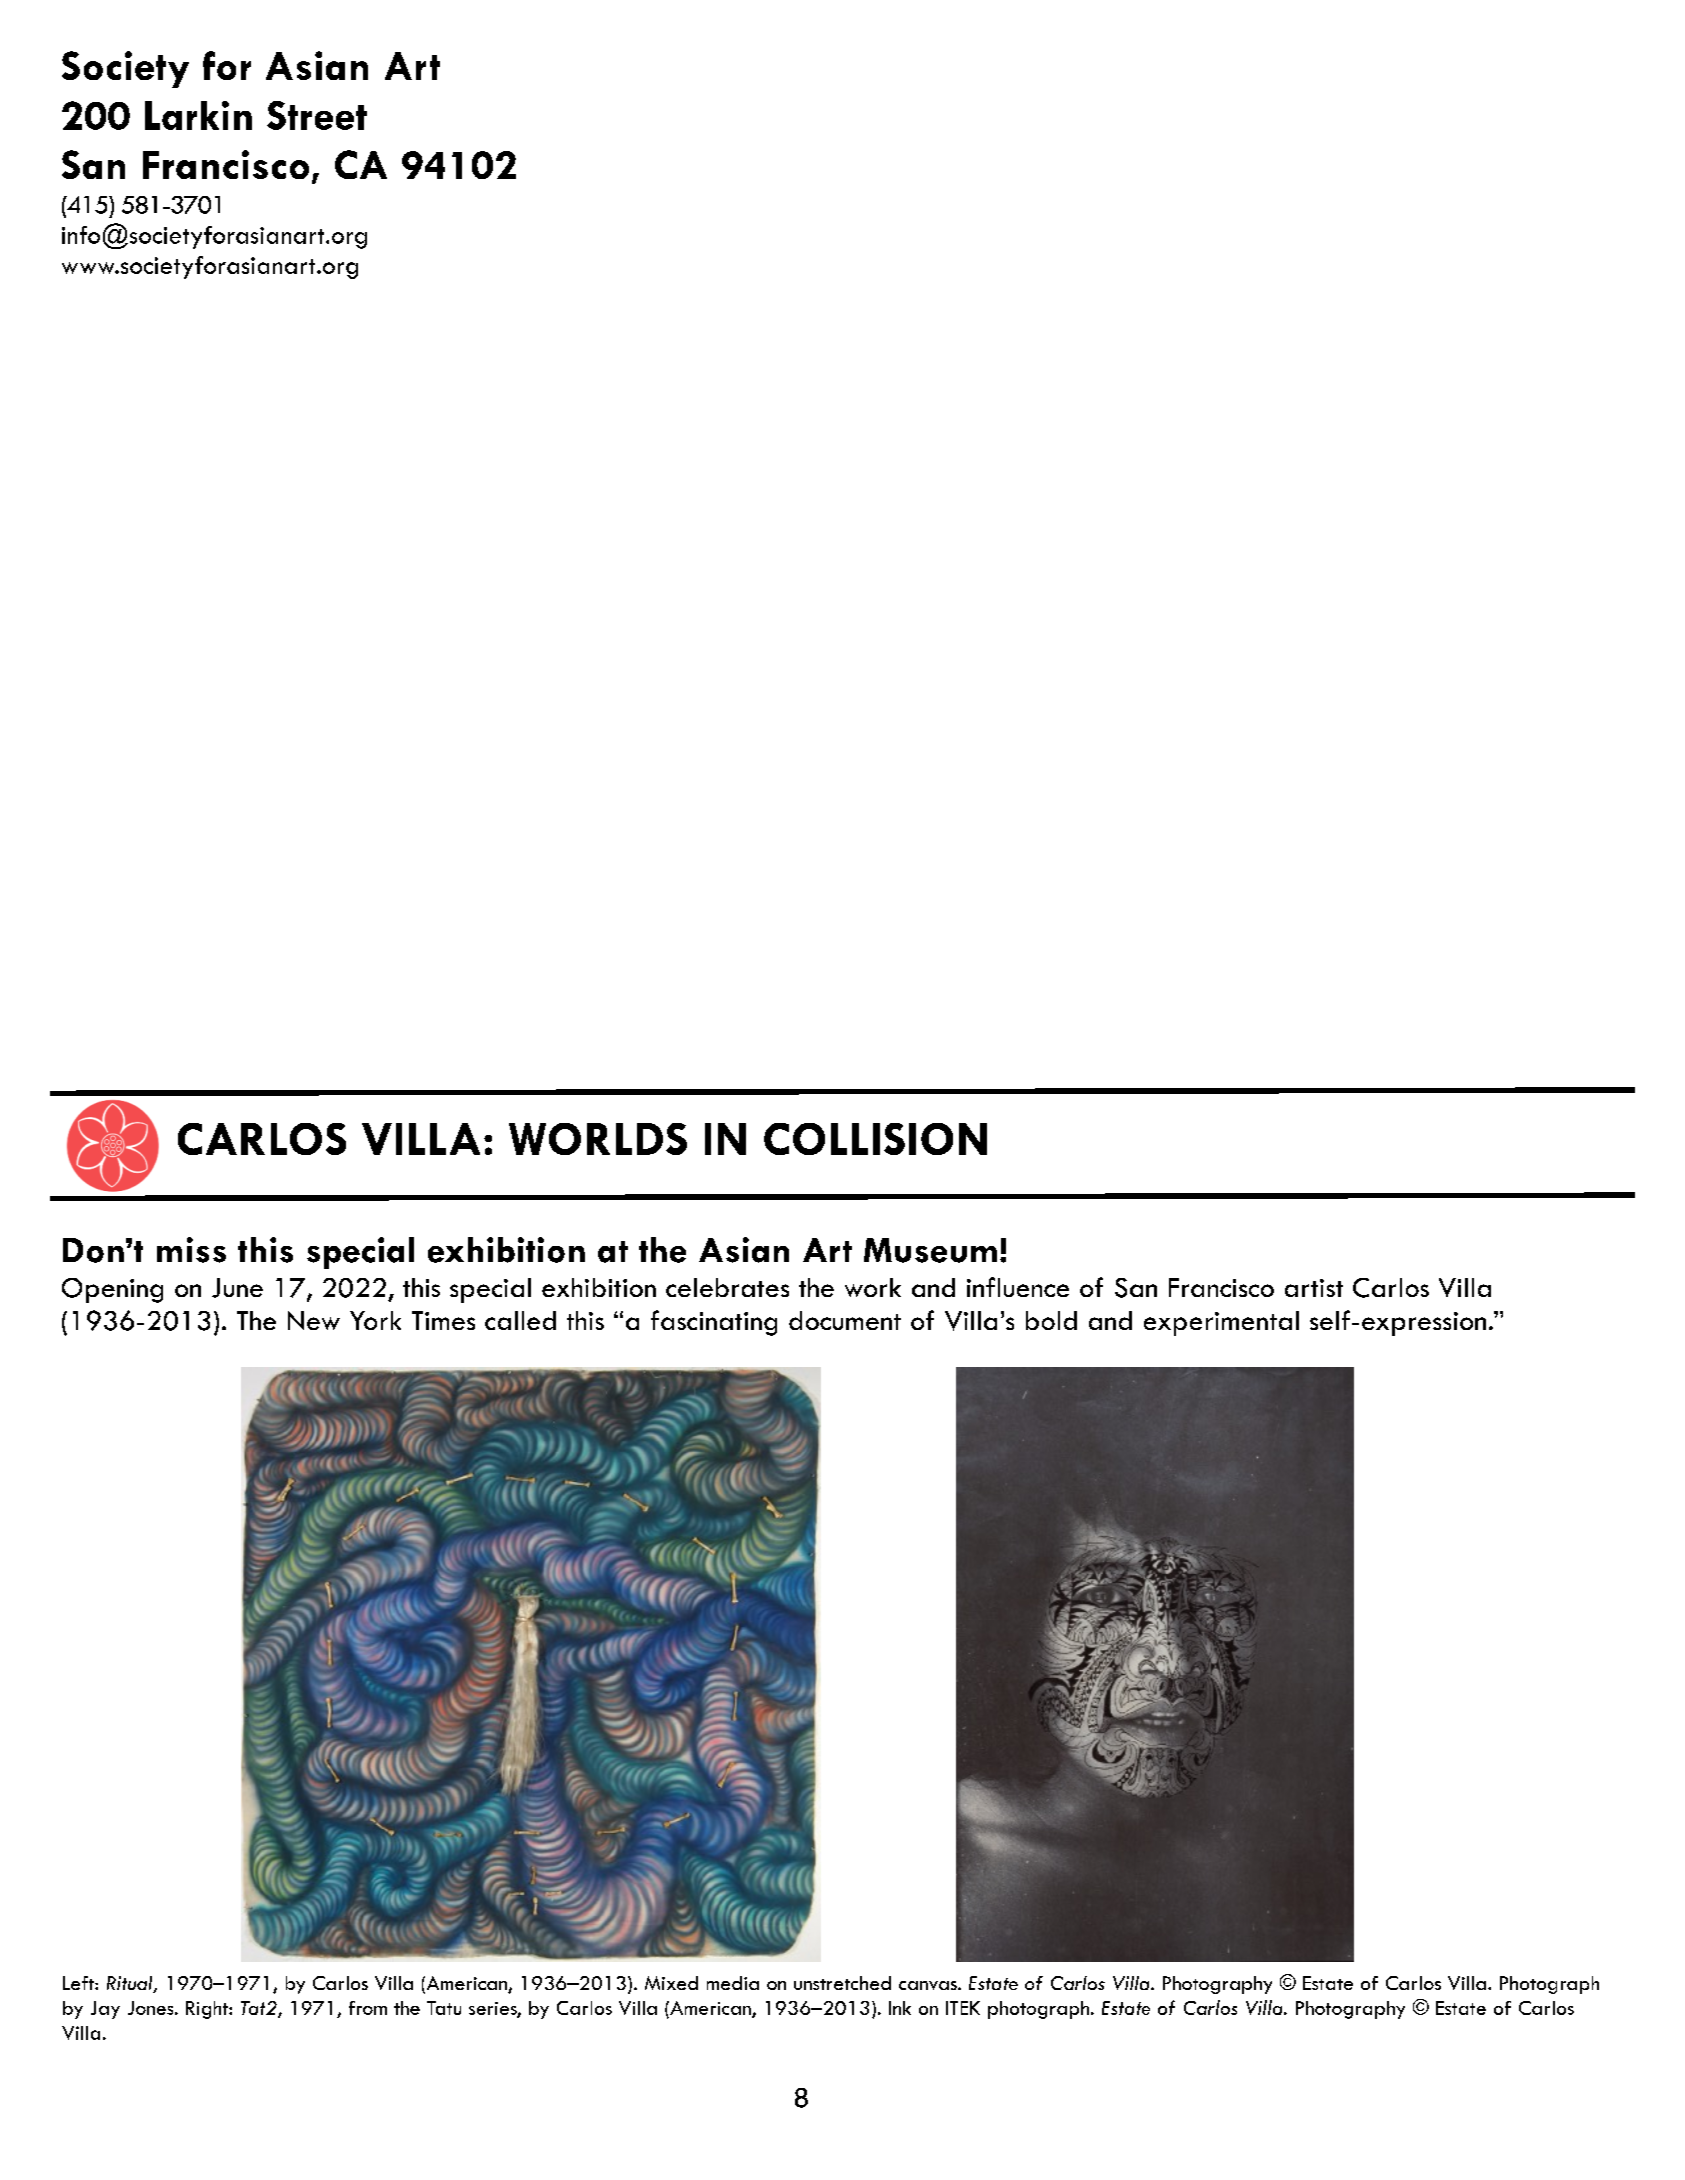 The width and height of the page is (1685, 2180). I want to click on media, so click(733, 1983).
